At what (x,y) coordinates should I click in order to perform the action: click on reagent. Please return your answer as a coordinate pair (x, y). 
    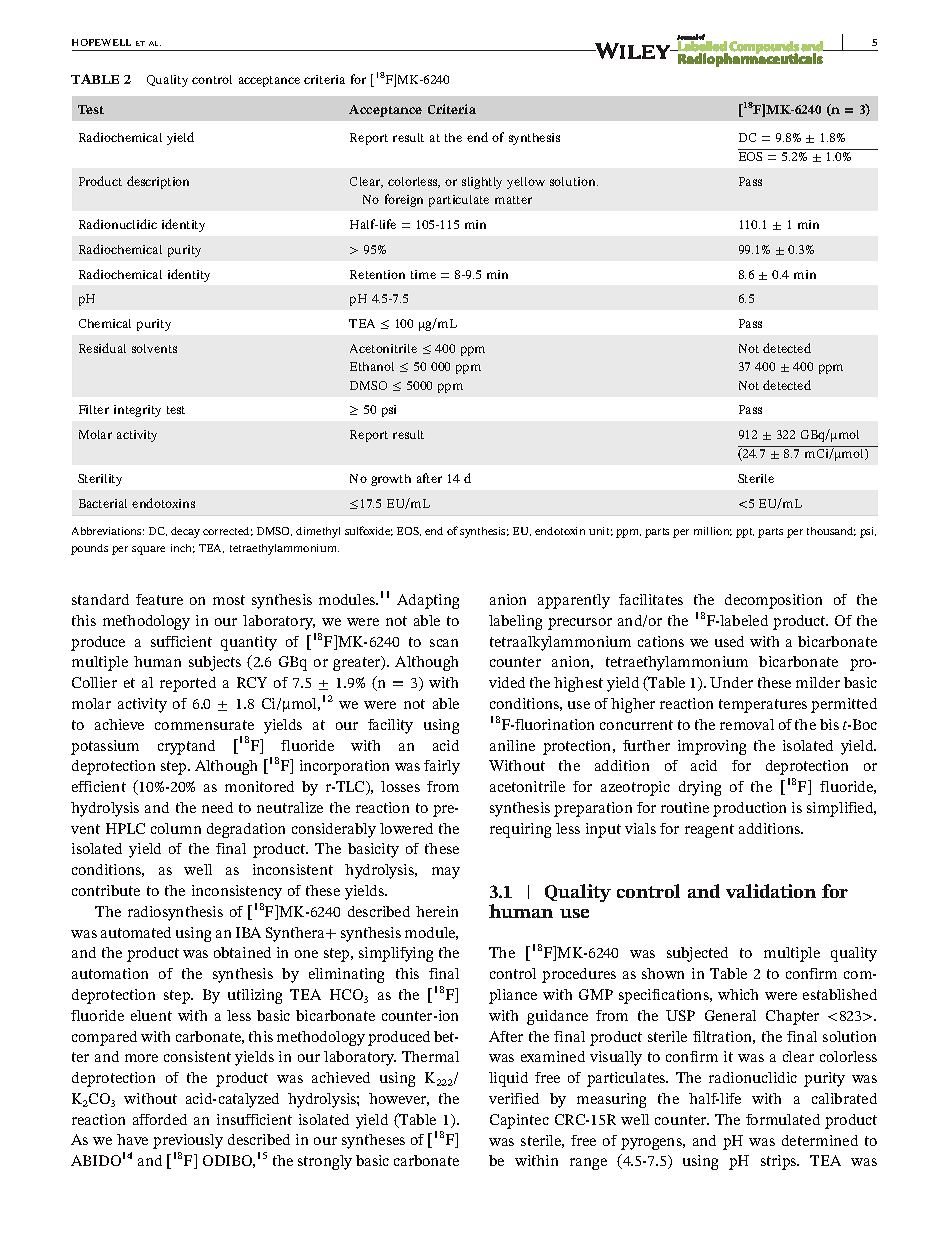
    Looking at the image, I should click on (709, 831).
